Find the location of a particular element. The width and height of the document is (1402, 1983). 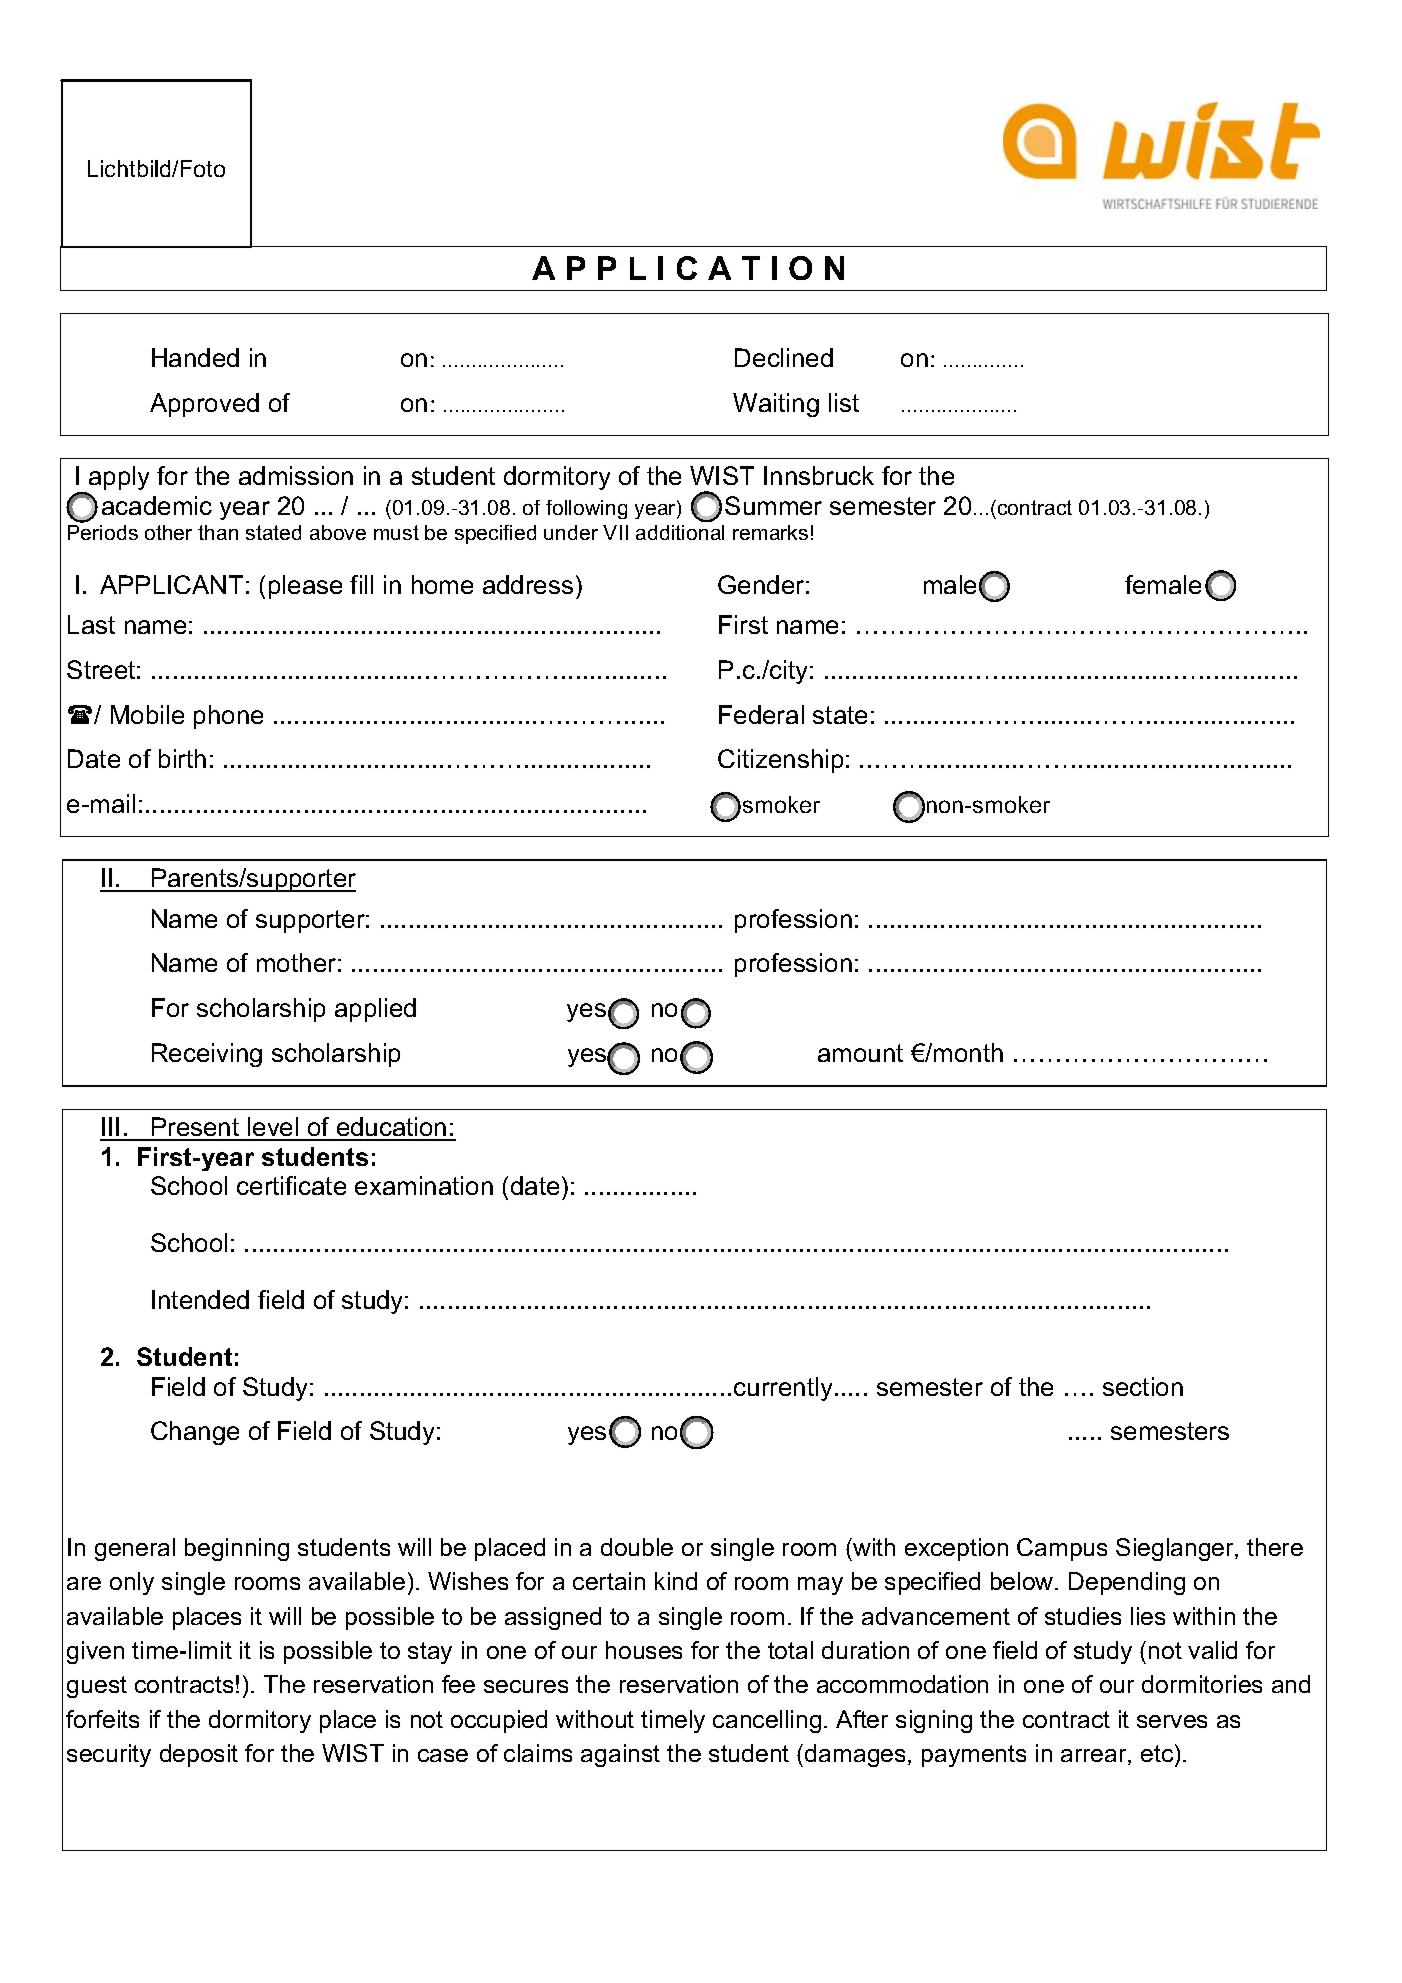

Receiving is located at coordinates (207, 1055).
